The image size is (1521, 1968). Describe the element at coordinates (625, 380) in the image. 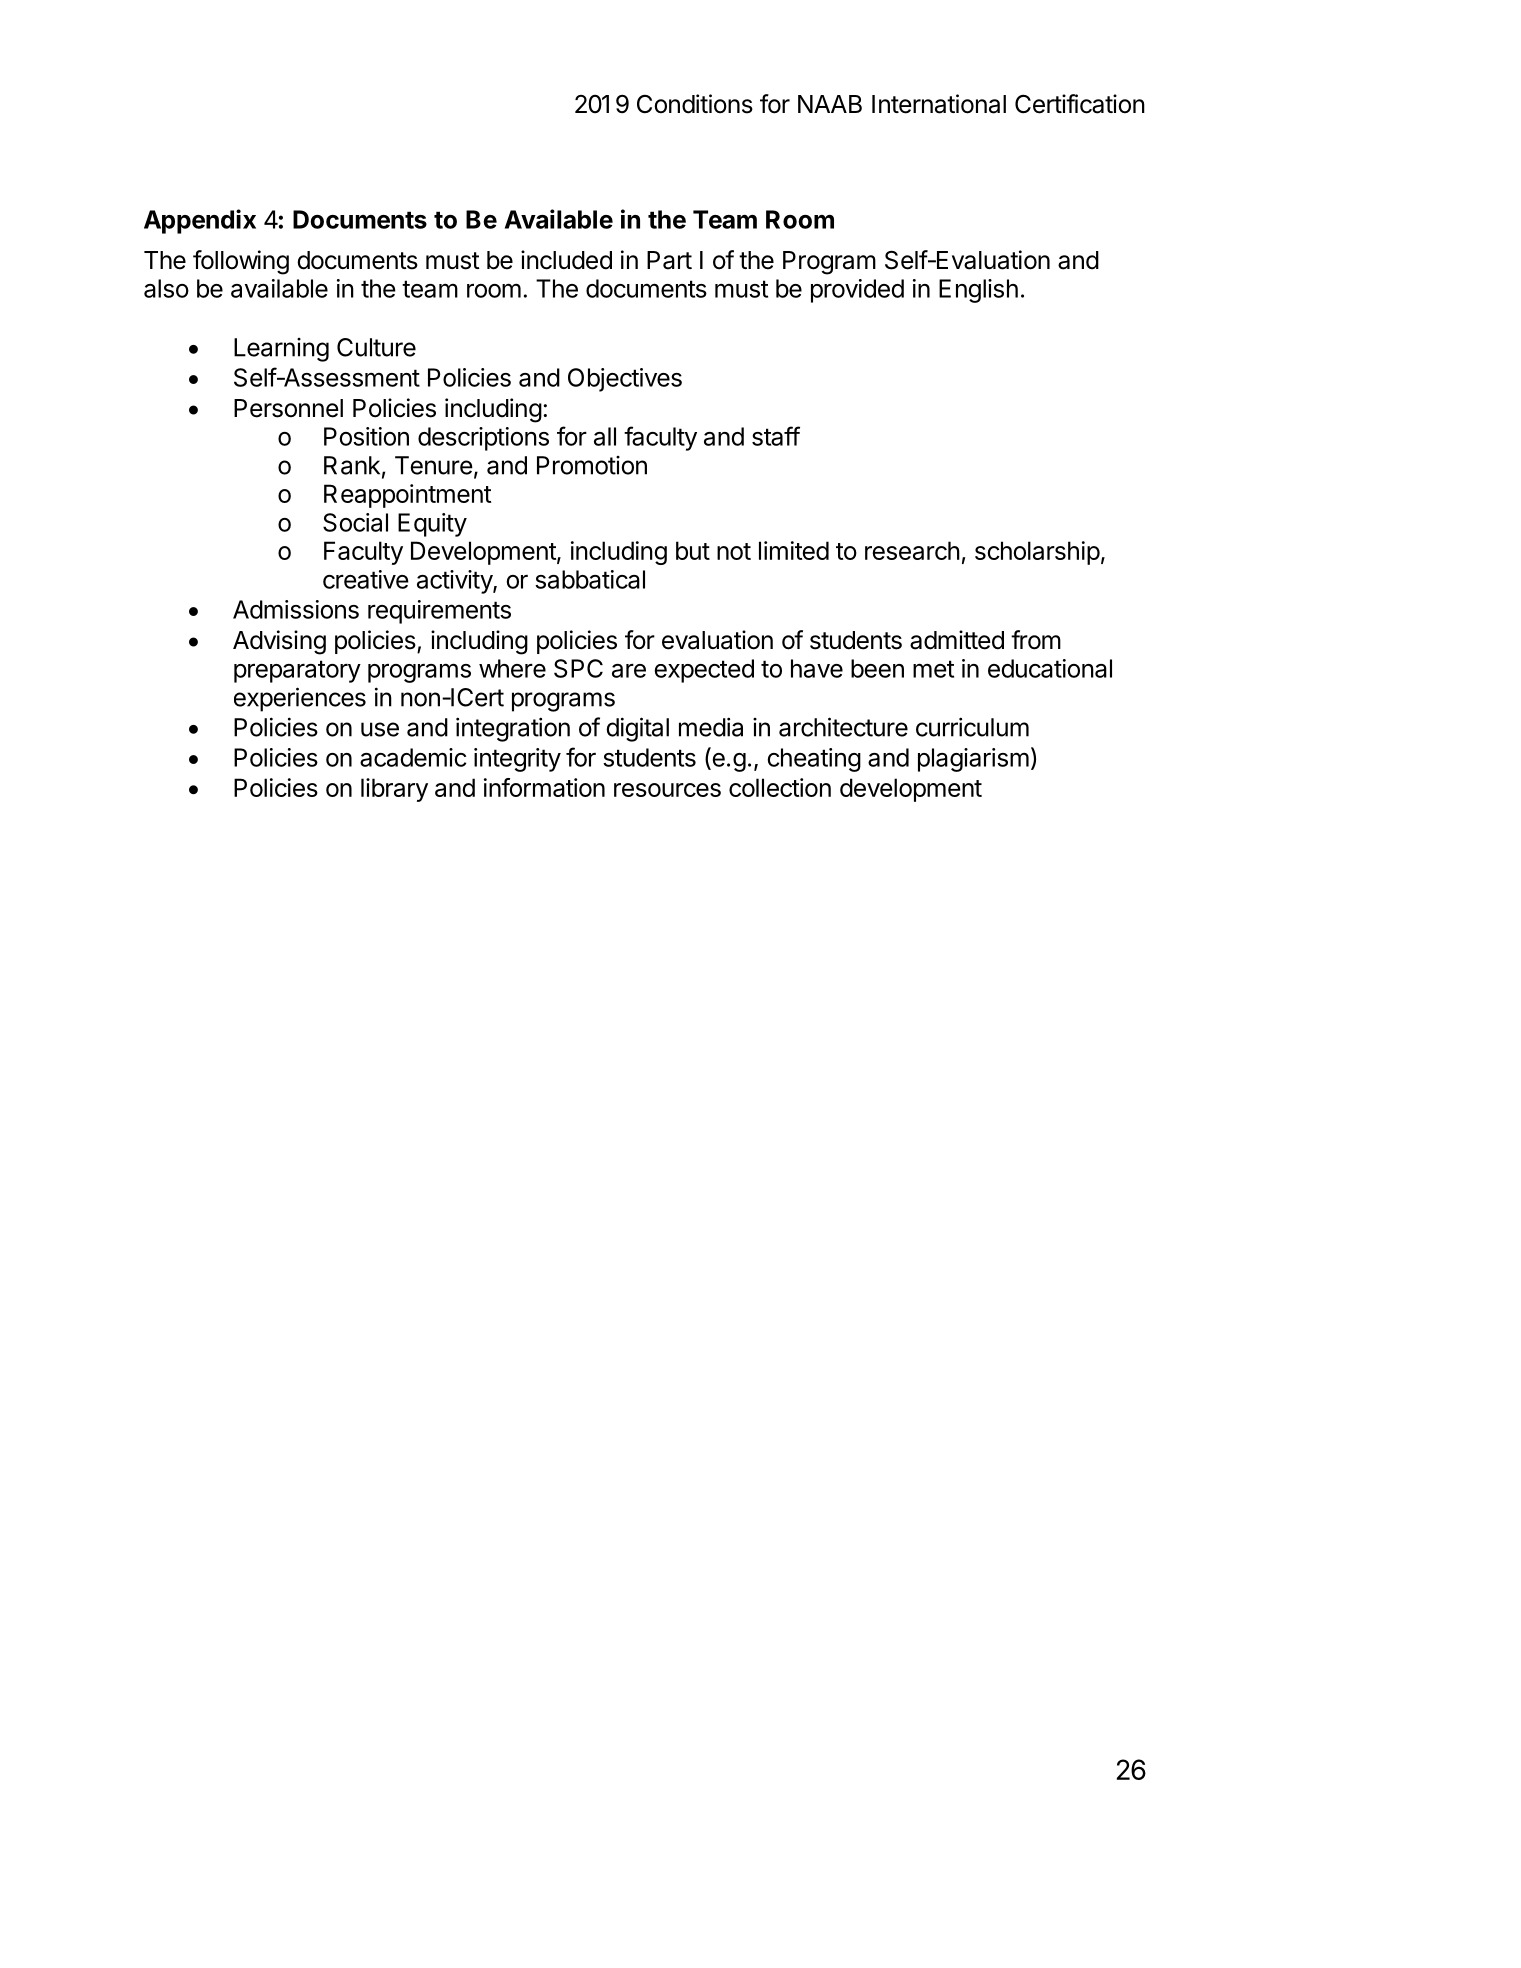

I see `Objectives` at that location.
